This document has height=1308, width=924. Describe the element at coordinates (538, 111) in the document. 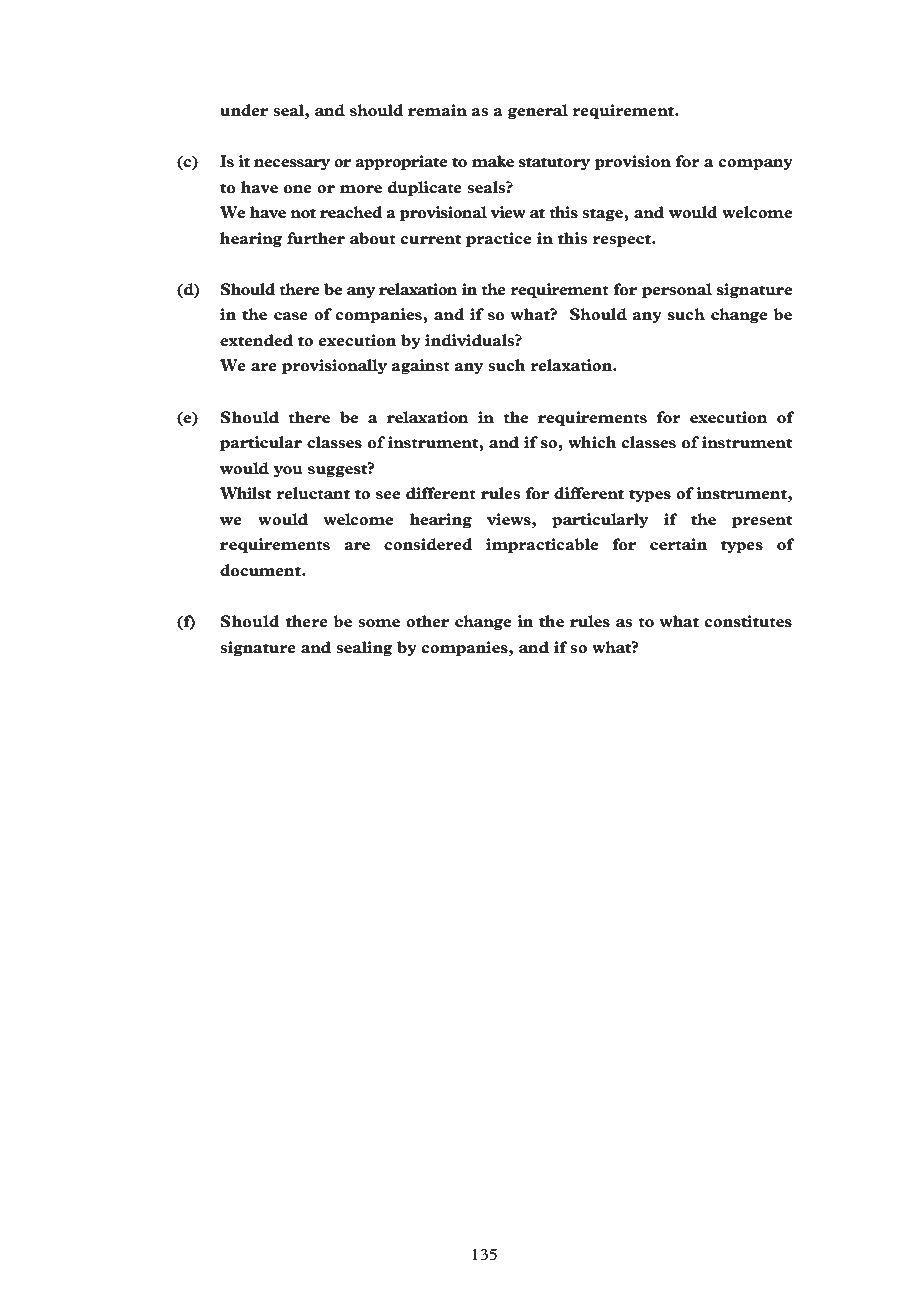

I see `general` at that location.
